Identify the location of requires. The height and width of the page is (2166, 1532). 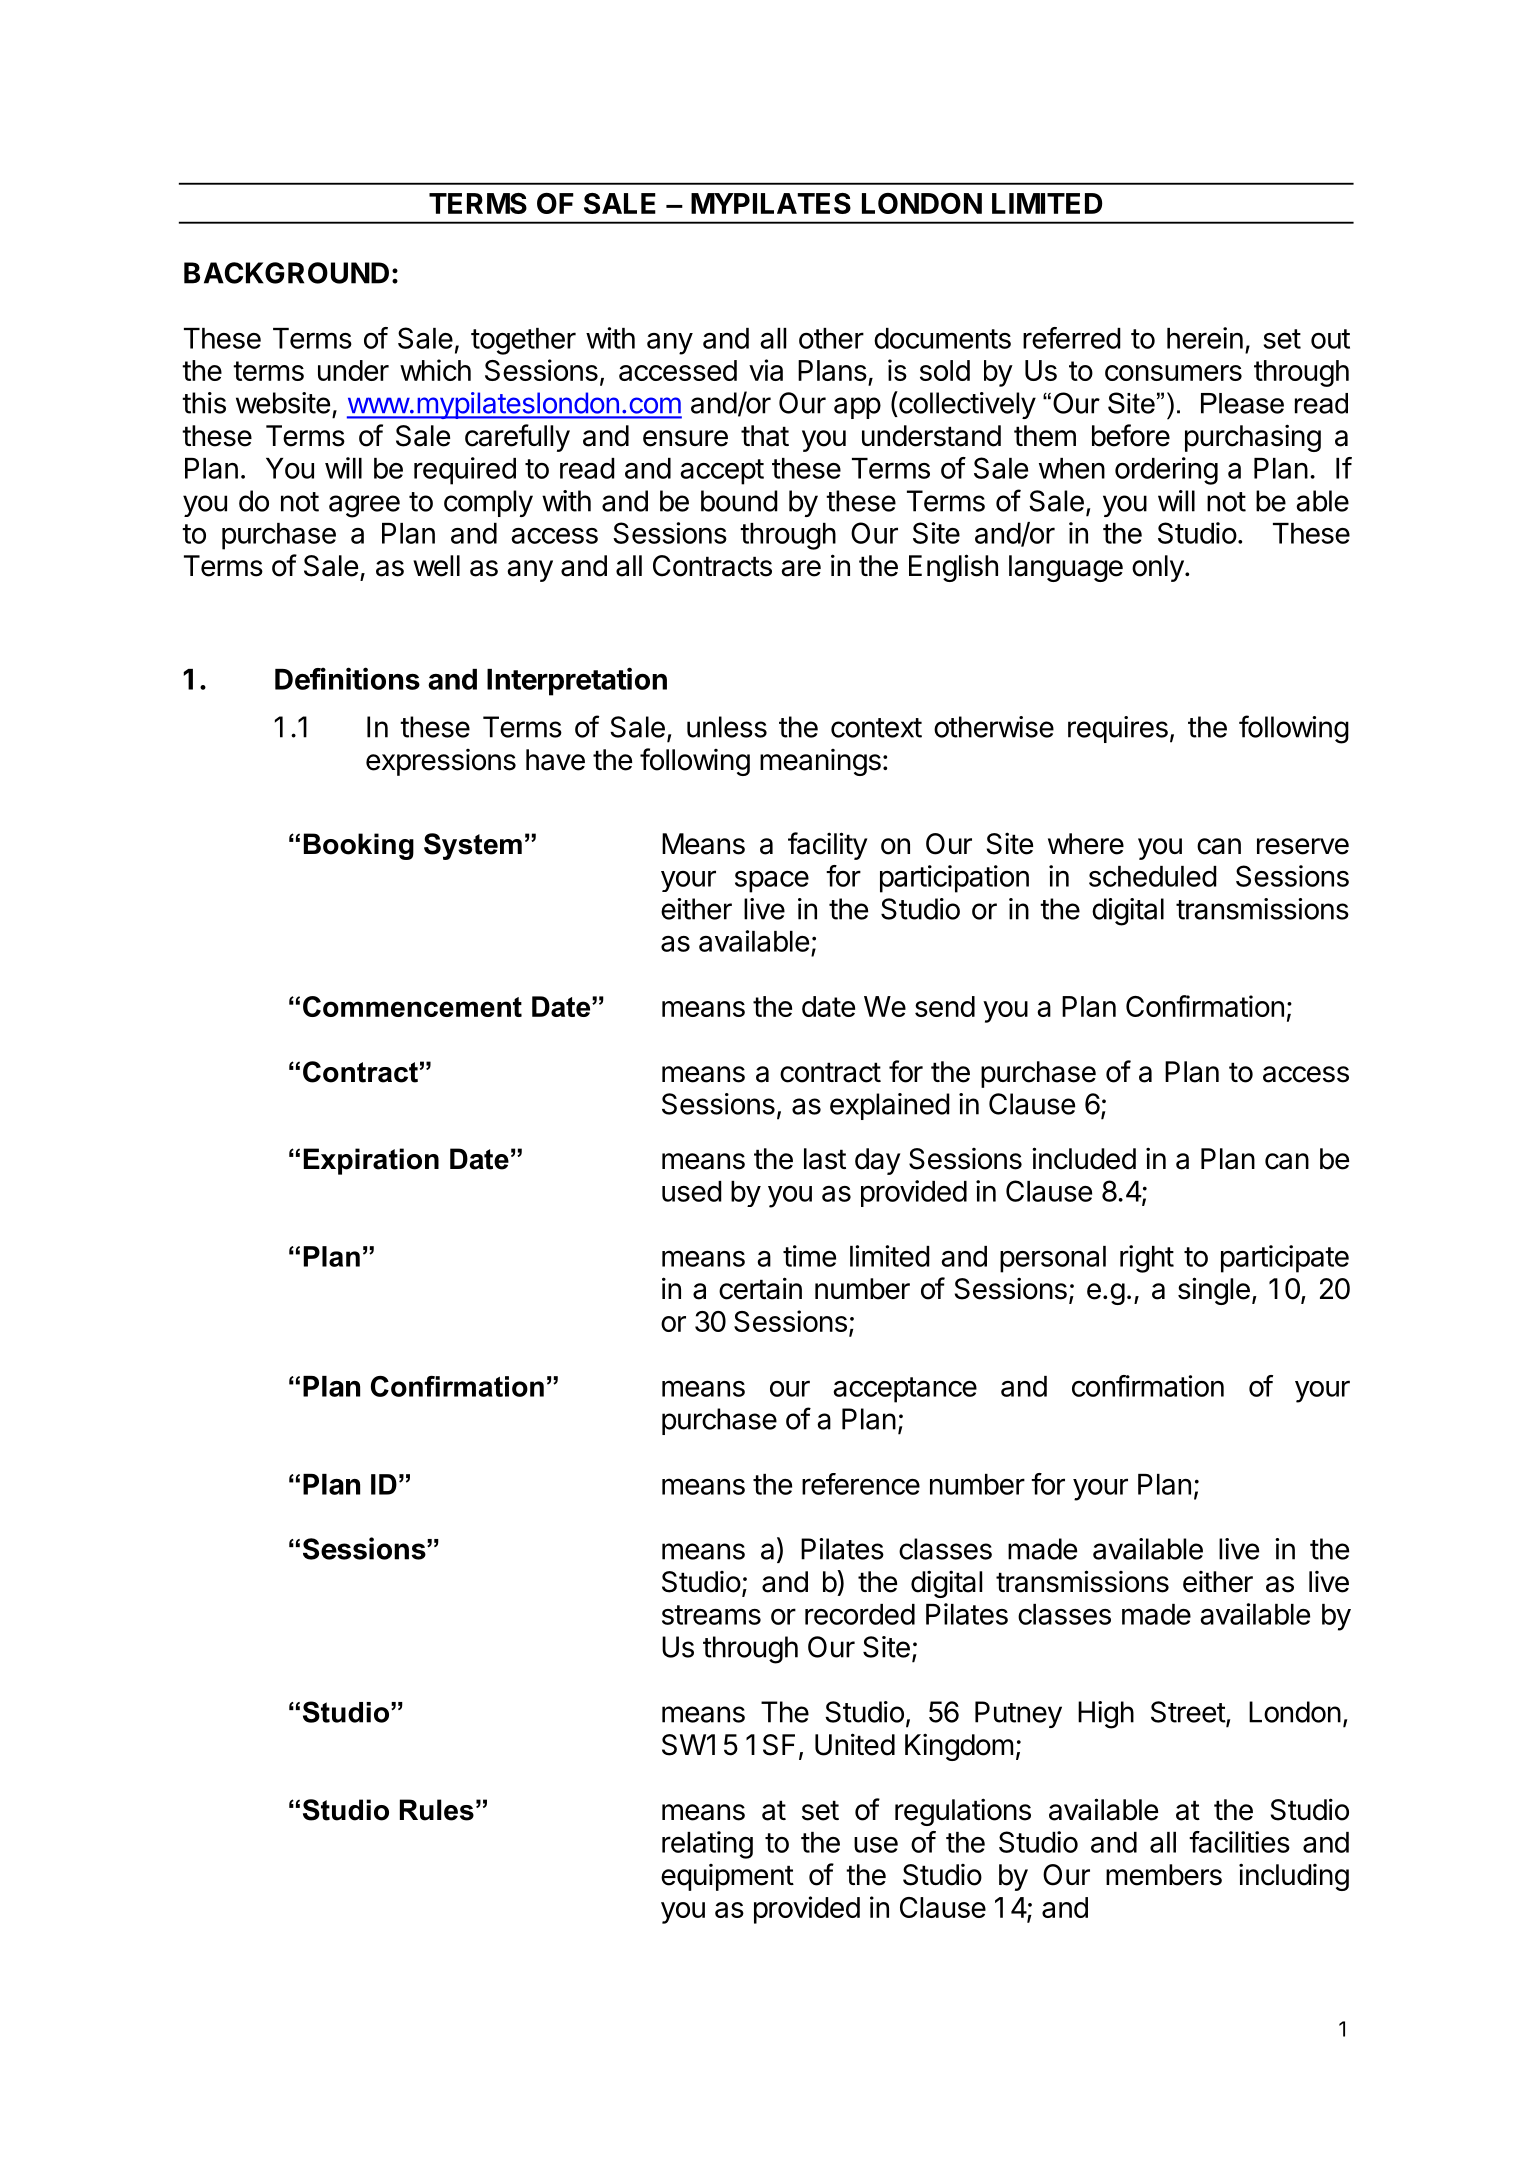
(1118, 729).
